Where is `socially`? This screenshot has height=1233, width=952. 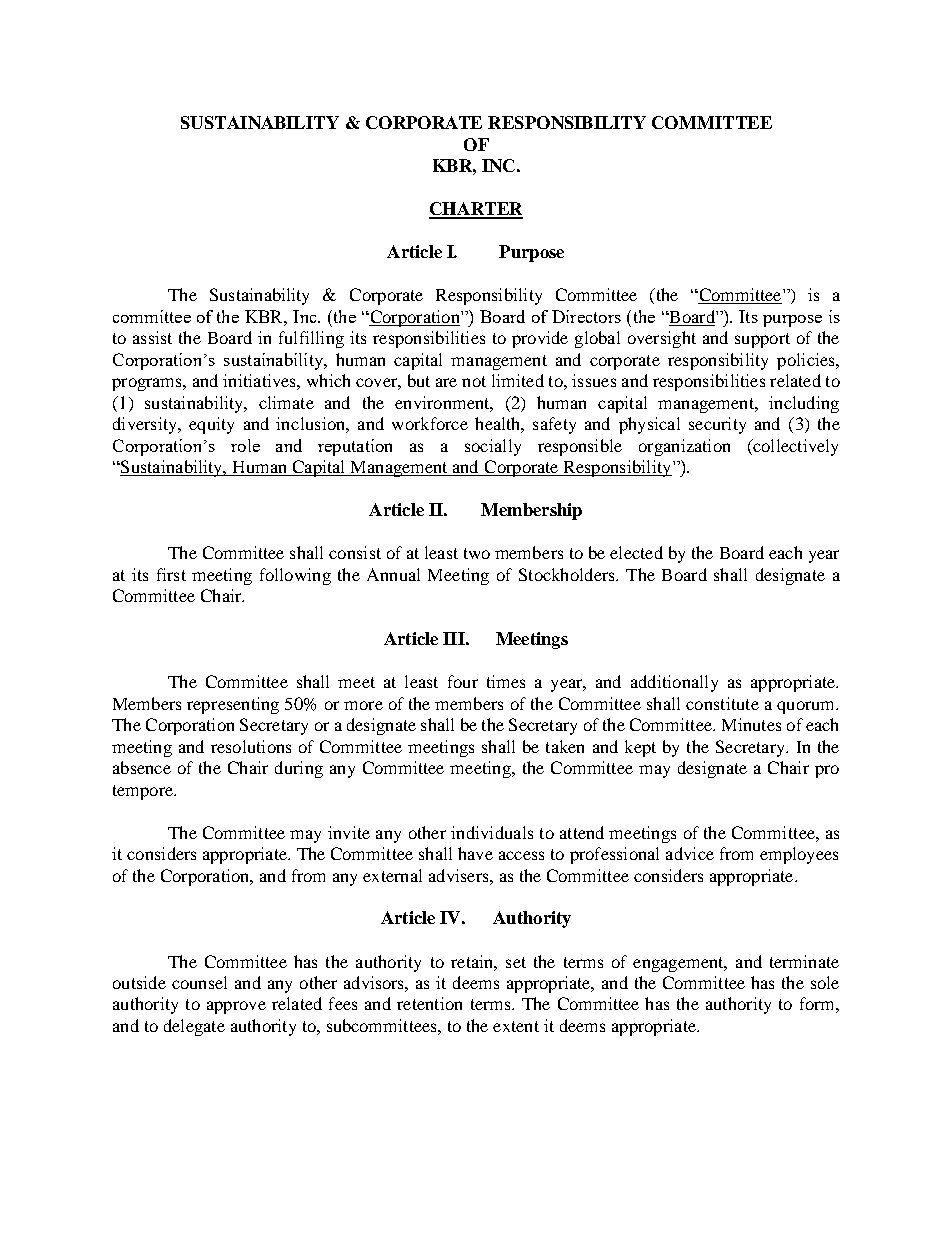 socially is located at coordinates (493, 447).
